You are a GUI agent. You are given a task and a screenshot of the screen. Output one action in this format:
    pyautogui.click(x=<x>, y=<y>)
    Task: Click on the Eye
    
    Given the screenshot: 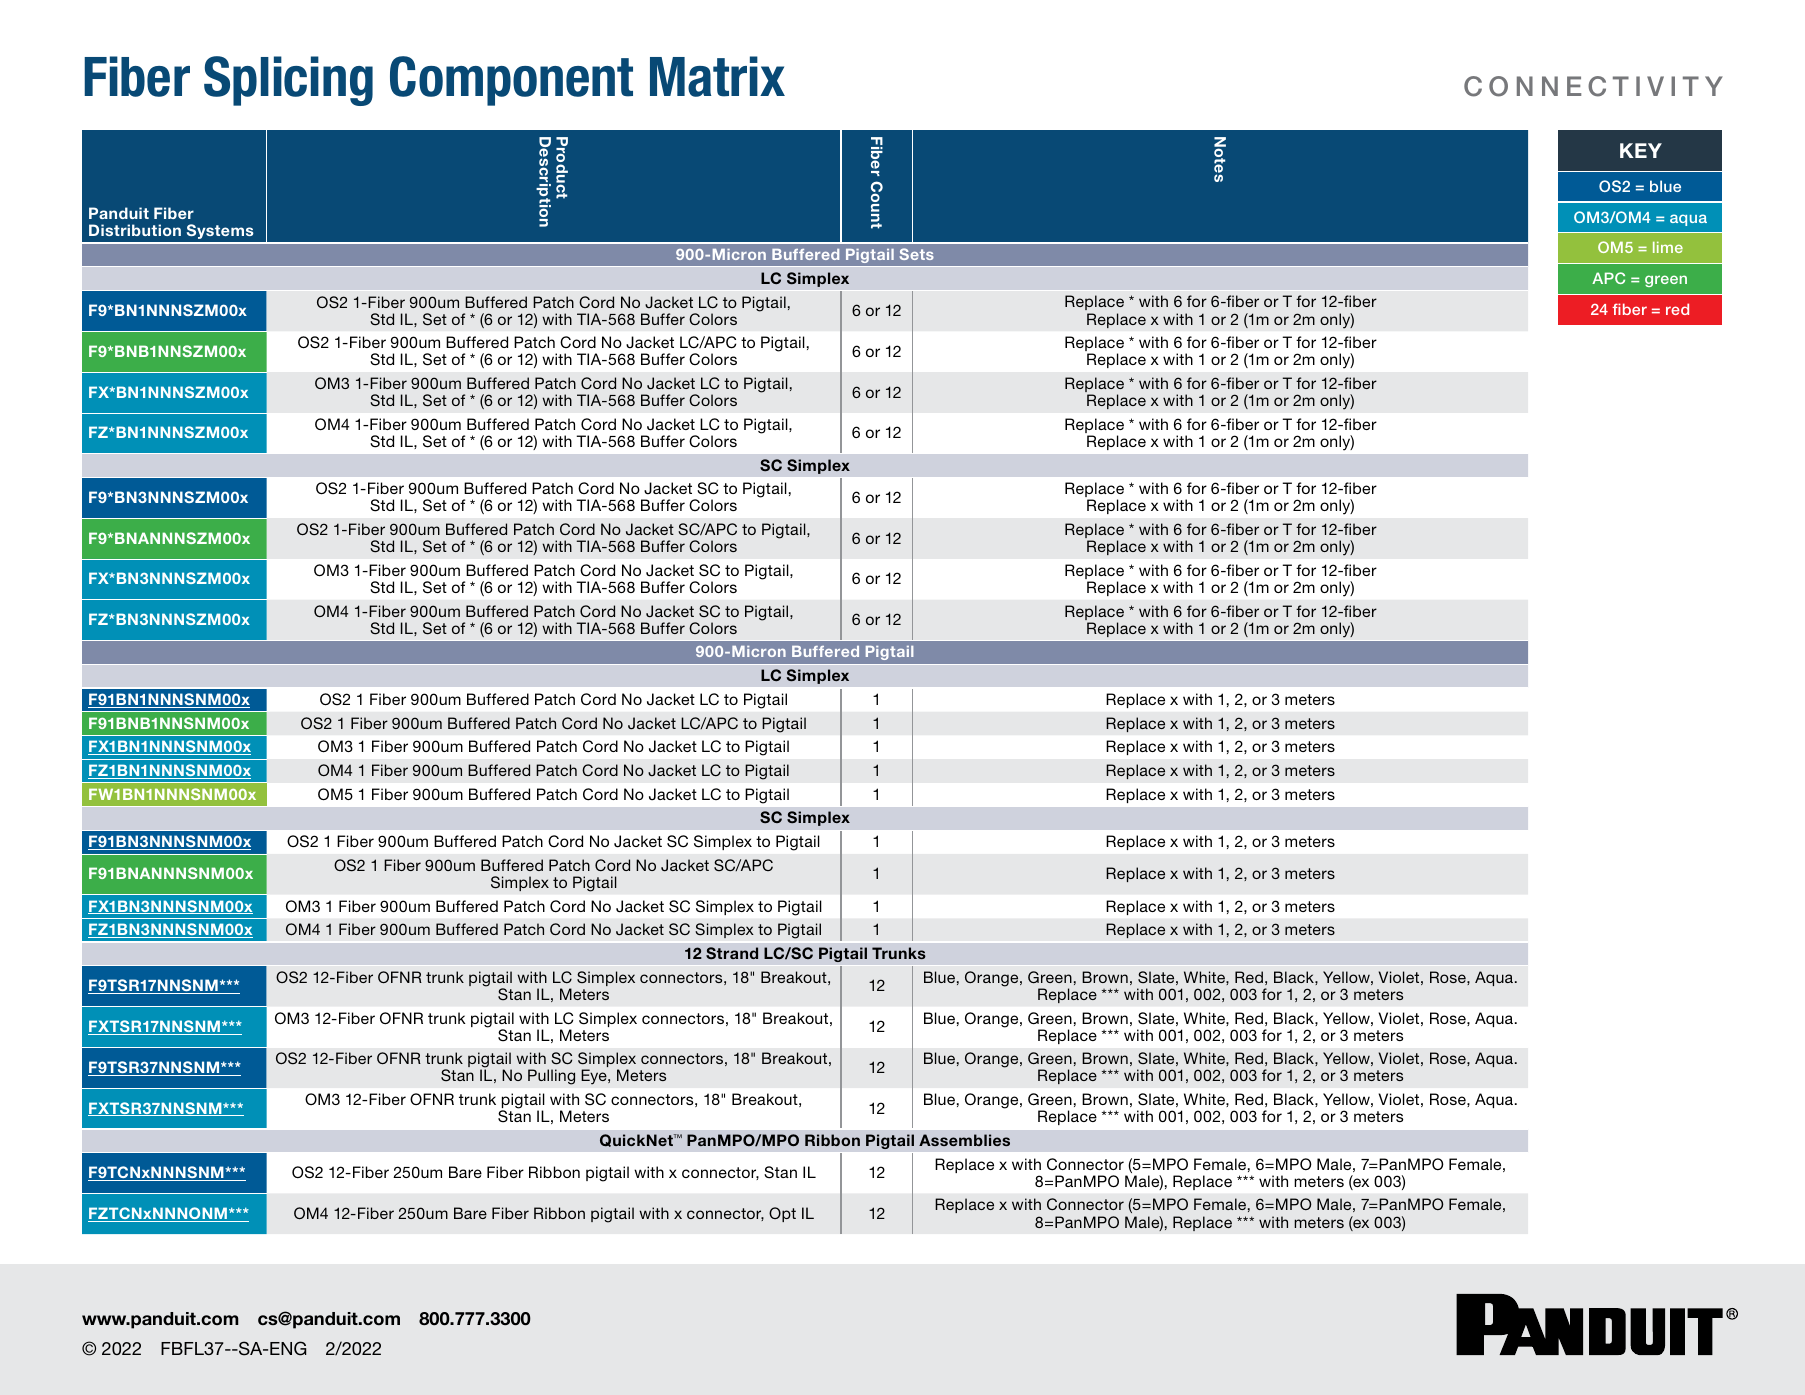 What is the action you would take?
    pyautogui.click(x=595, y=1077)
